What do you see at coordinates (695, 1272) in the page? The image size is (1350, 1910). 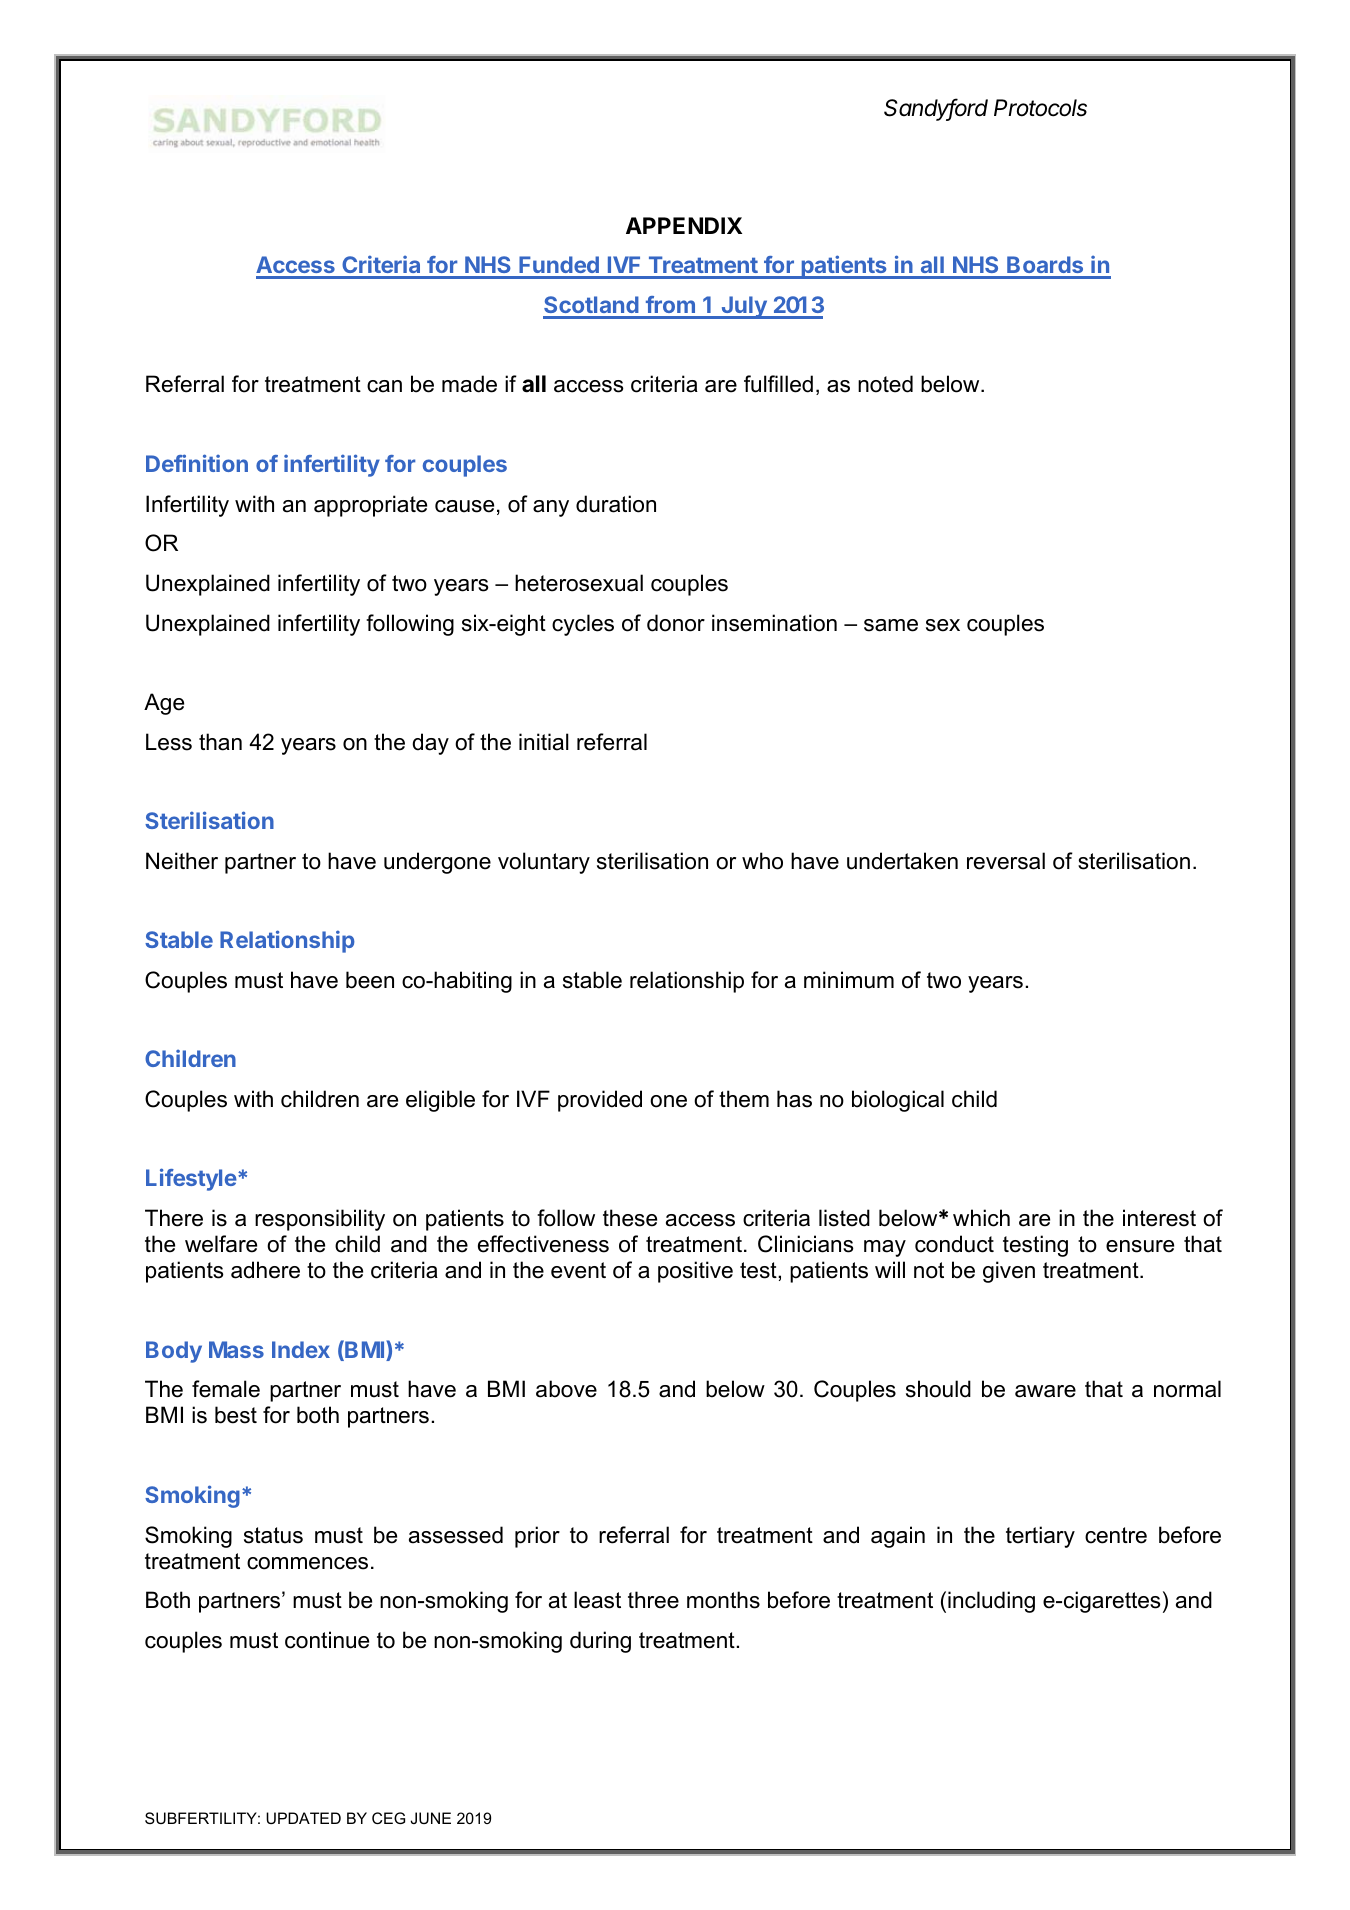 I see `positive` at bounding box center [695, 1272].
